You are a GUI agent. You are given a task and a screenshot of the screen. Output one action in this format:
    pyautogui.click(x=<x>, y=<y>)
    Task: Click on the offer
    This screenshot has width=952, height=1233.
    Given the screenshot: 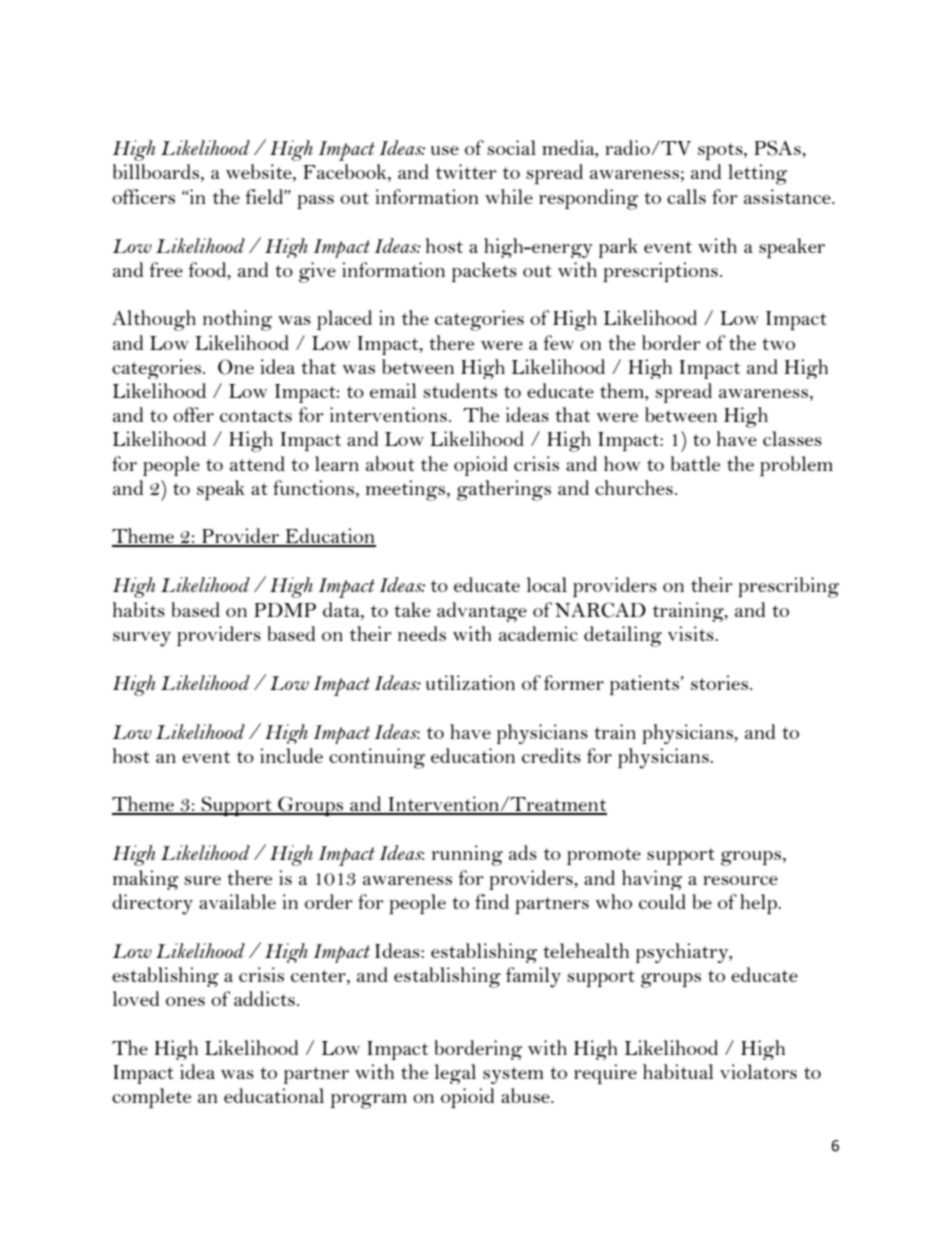 What is the action you would take?
    pyautogui.click(x=193, y=414)
